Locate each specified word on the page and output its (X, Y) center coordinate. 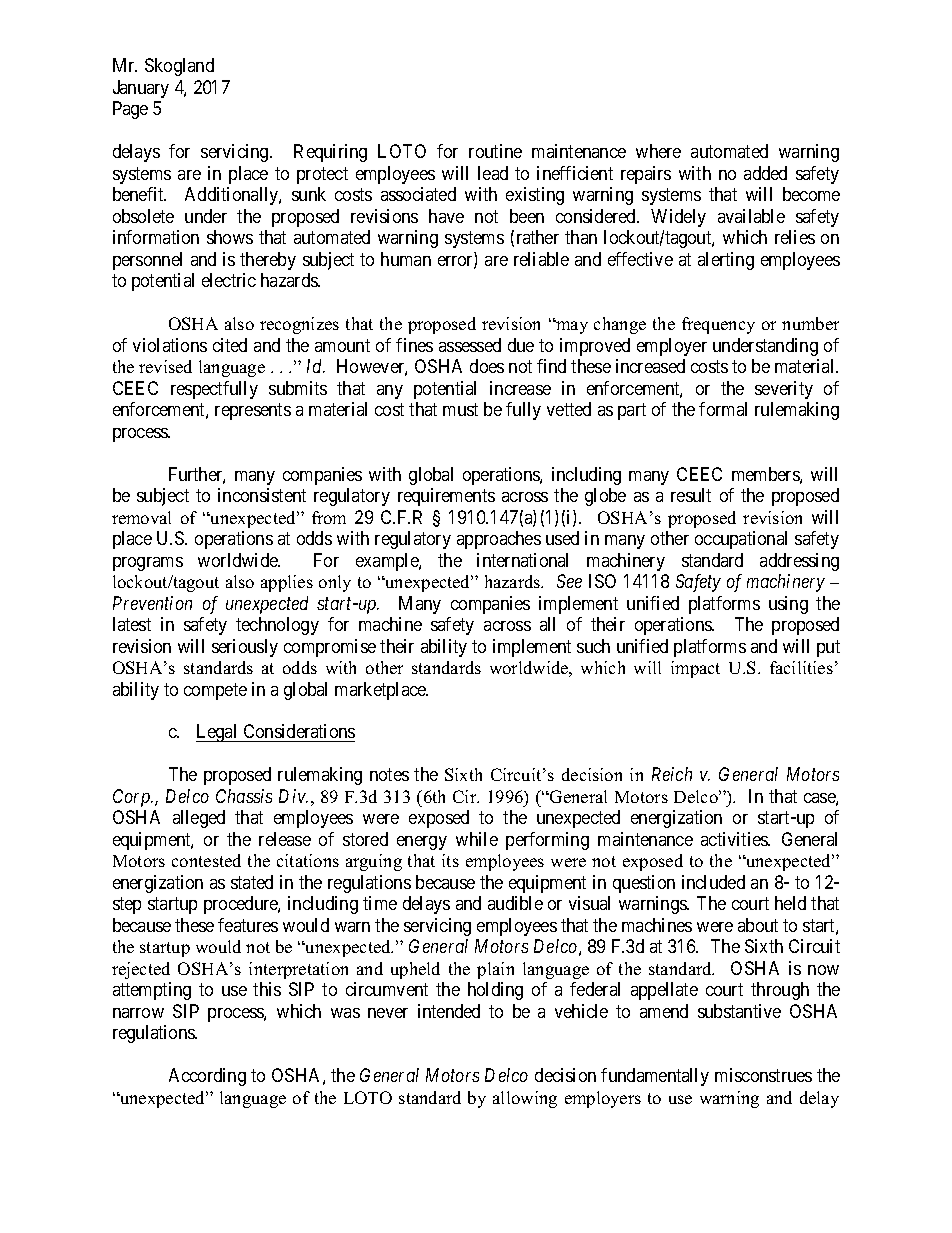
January (141, 89)
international (522, 560)
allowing (525, 1099)
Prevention (152, 603)
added (765, 173)
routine (495, 151)
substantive (739, 1011)
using (788, 605)
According (207, 1077)
